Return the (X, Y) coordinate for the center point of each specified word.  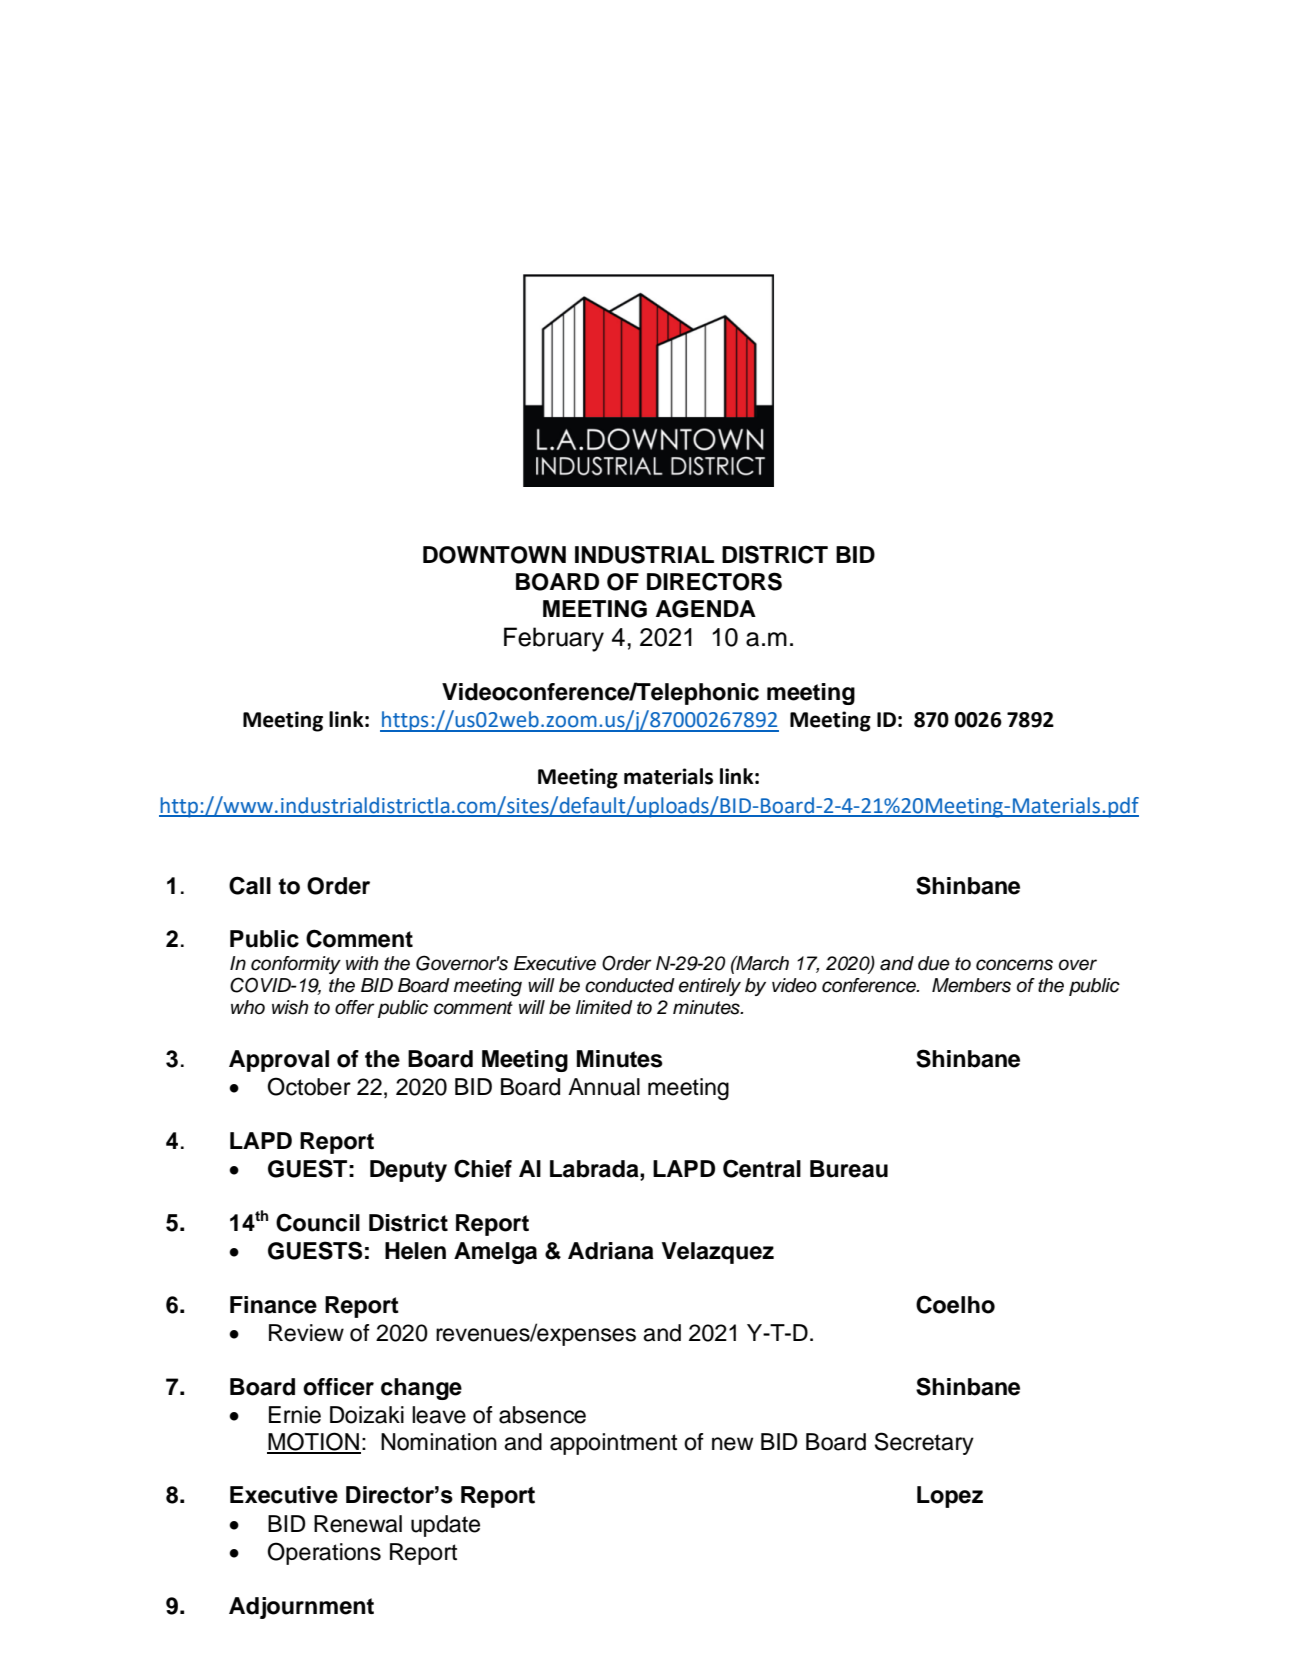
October (309, 1086)
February (554, 639)
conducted (630, 985)
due (934, 963)
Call (250, 885)
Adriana (611, 1251)
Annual (604, 1087)
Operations (324, 1553)
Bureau (849, 1169)
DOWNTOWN (494, 555)
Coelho (955, 1304)
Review (306, 1333)
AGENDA (706, 609)
